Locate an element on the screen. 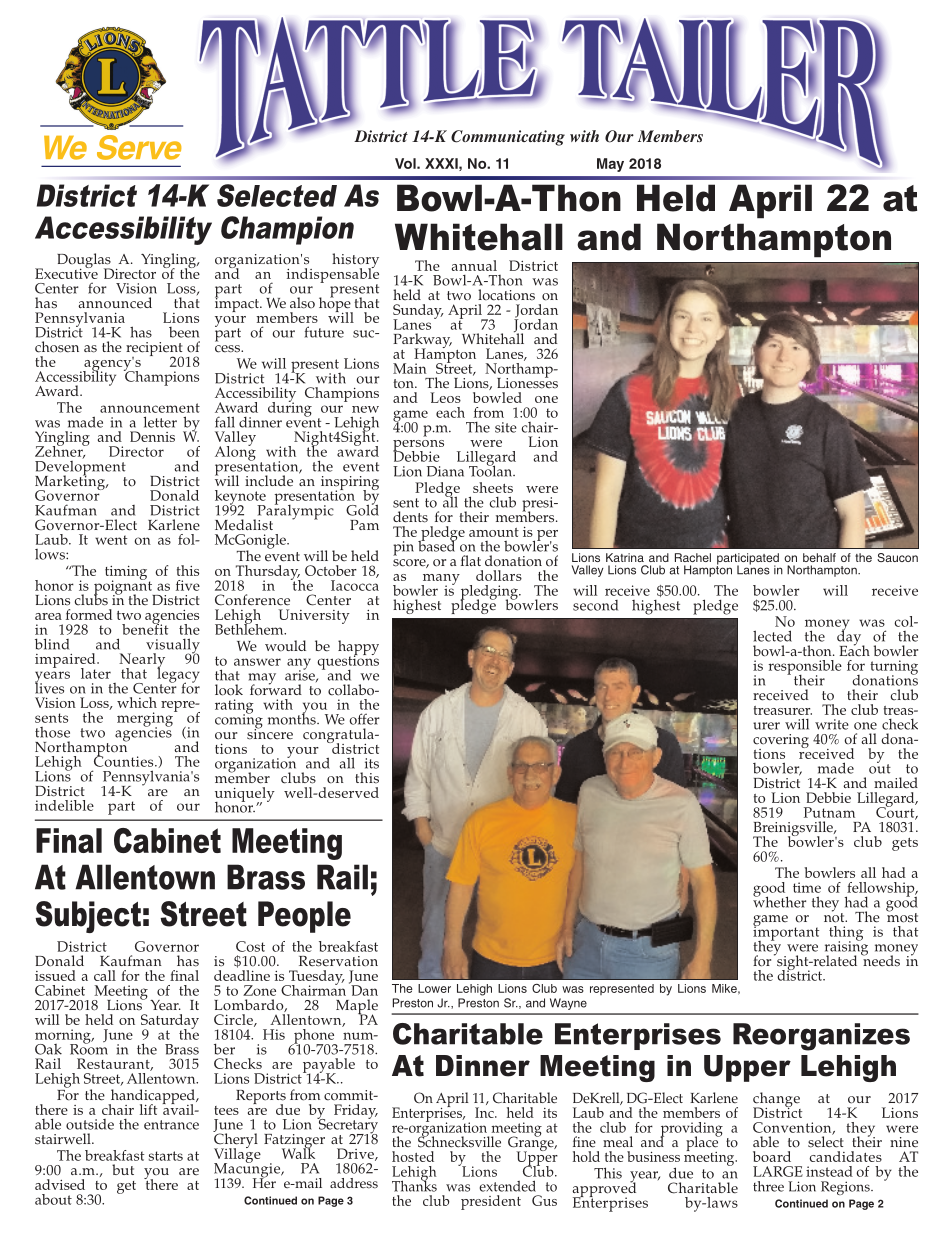 This screenshot has height=1233, width=952. Douglas is located at coordinates (85, 262).
